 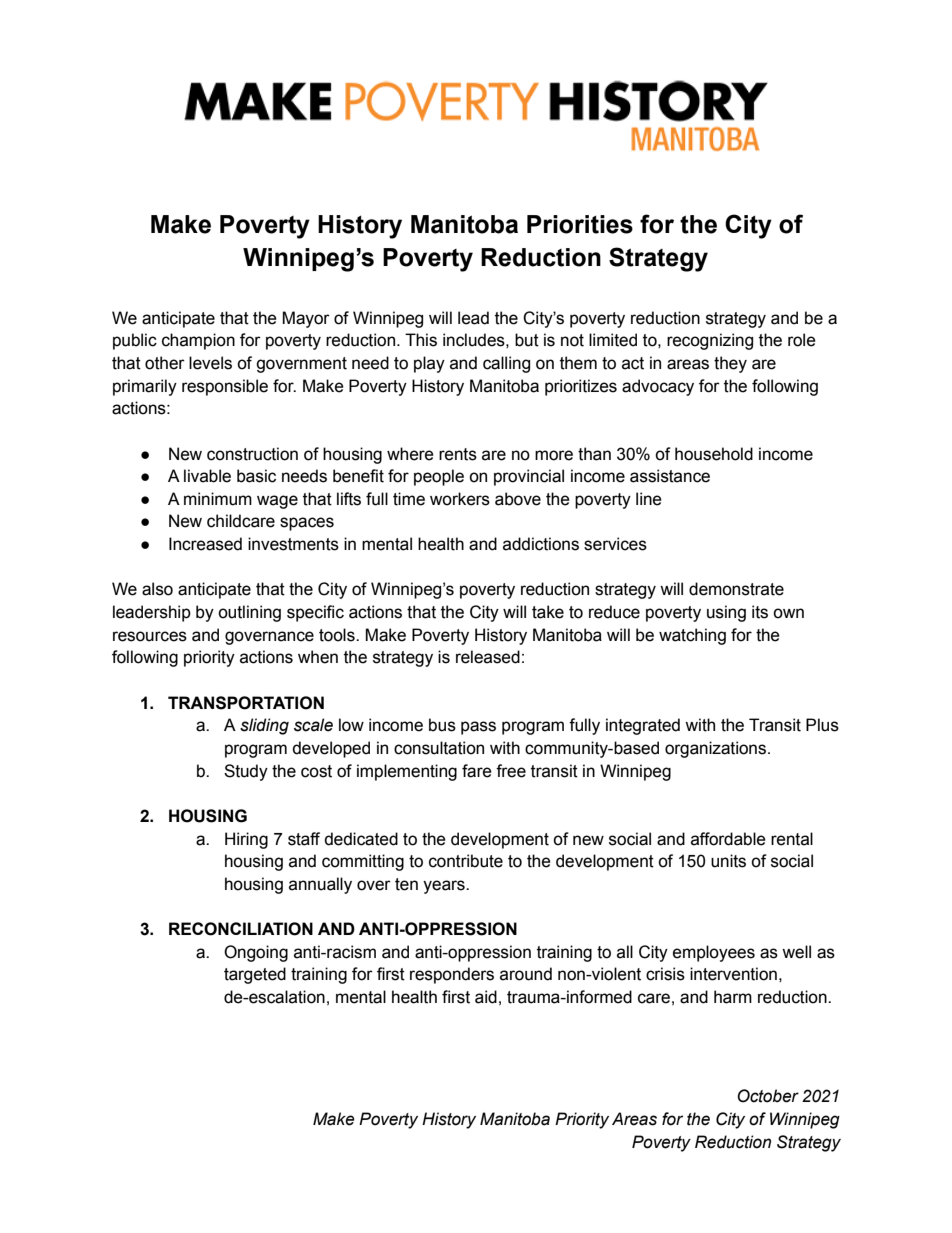 What do you see at coordinates (580, 224) in the screenshot?
I see `Priorities` at bounding box center [580, 224].
